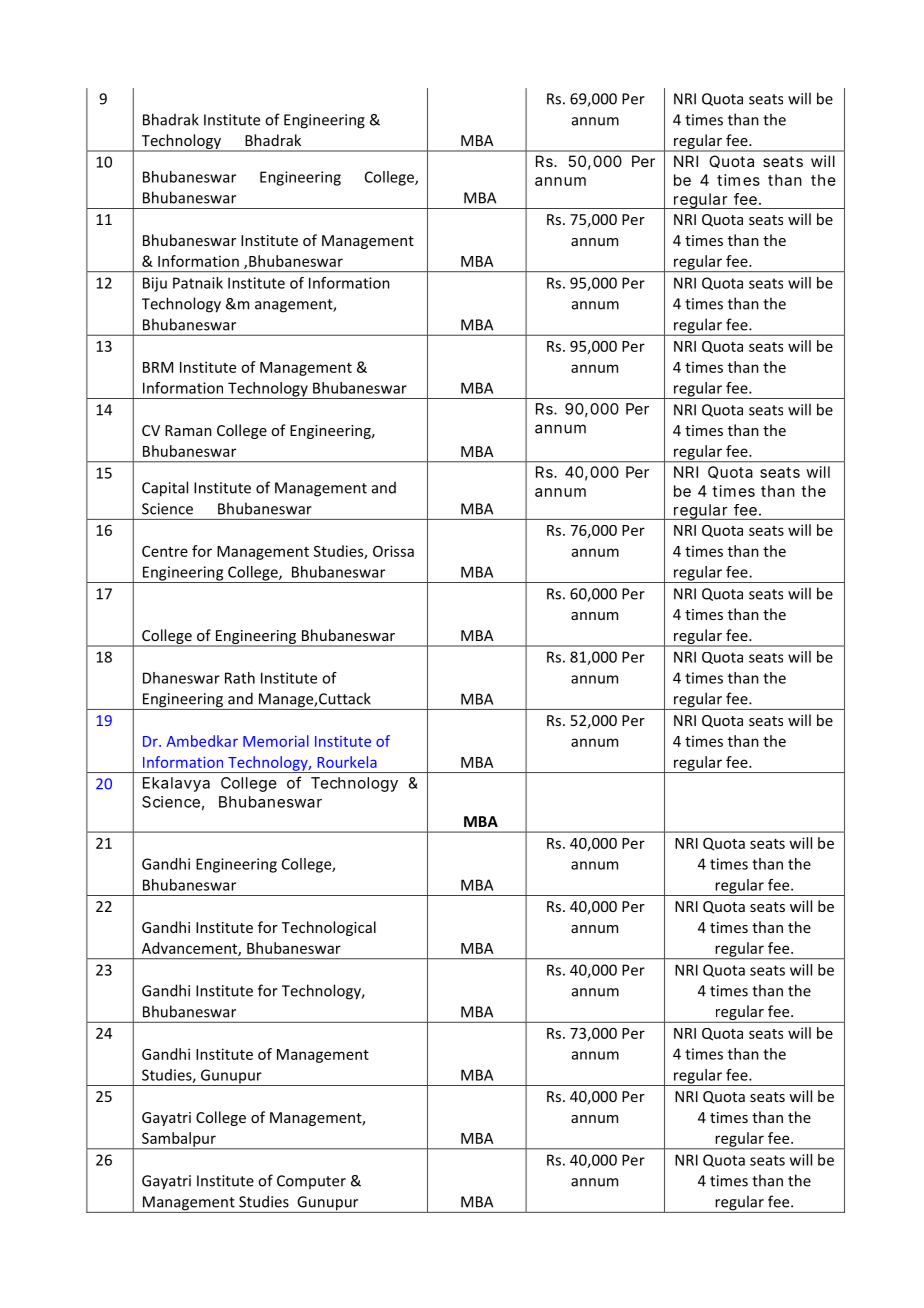  I want to click on Rath, so click(240, 678).
